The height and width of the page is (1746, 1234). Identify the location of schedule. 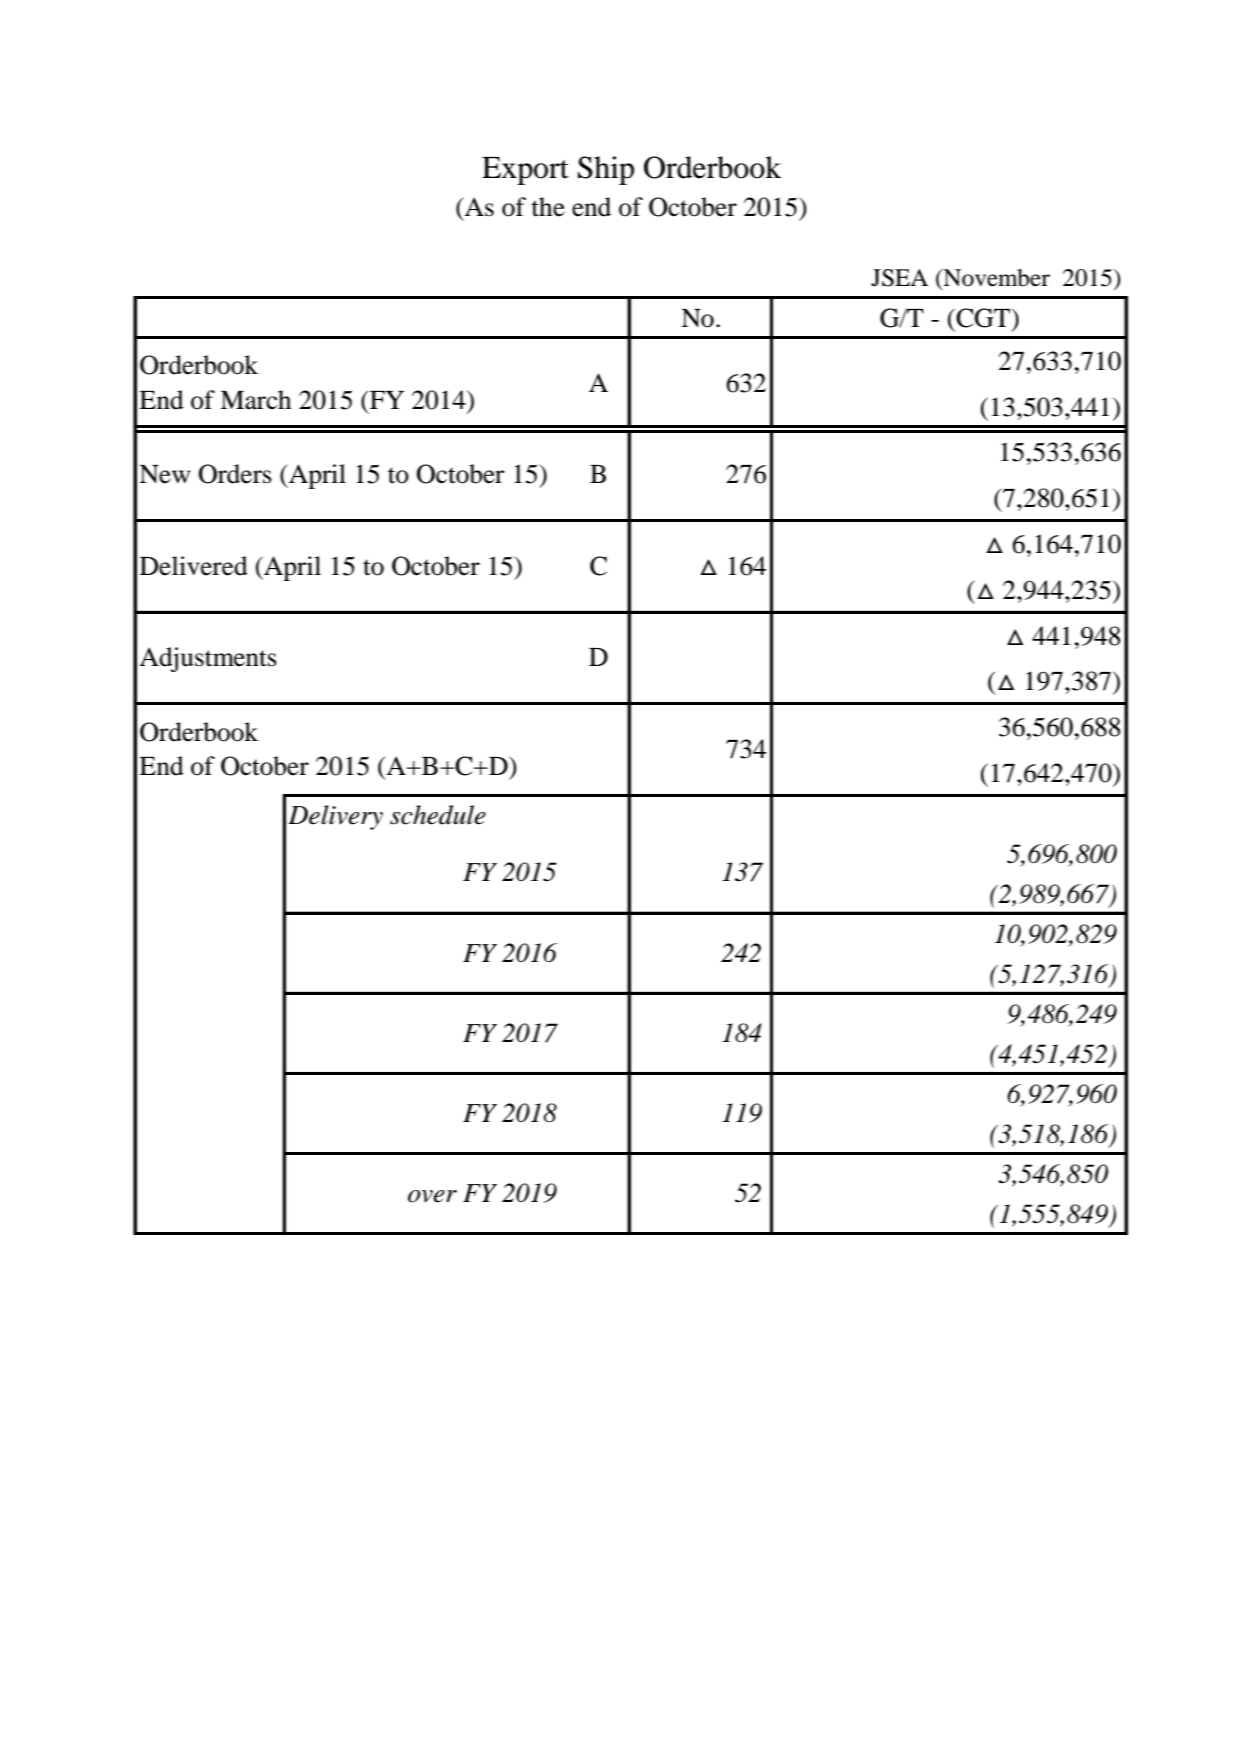
(438, 815).
